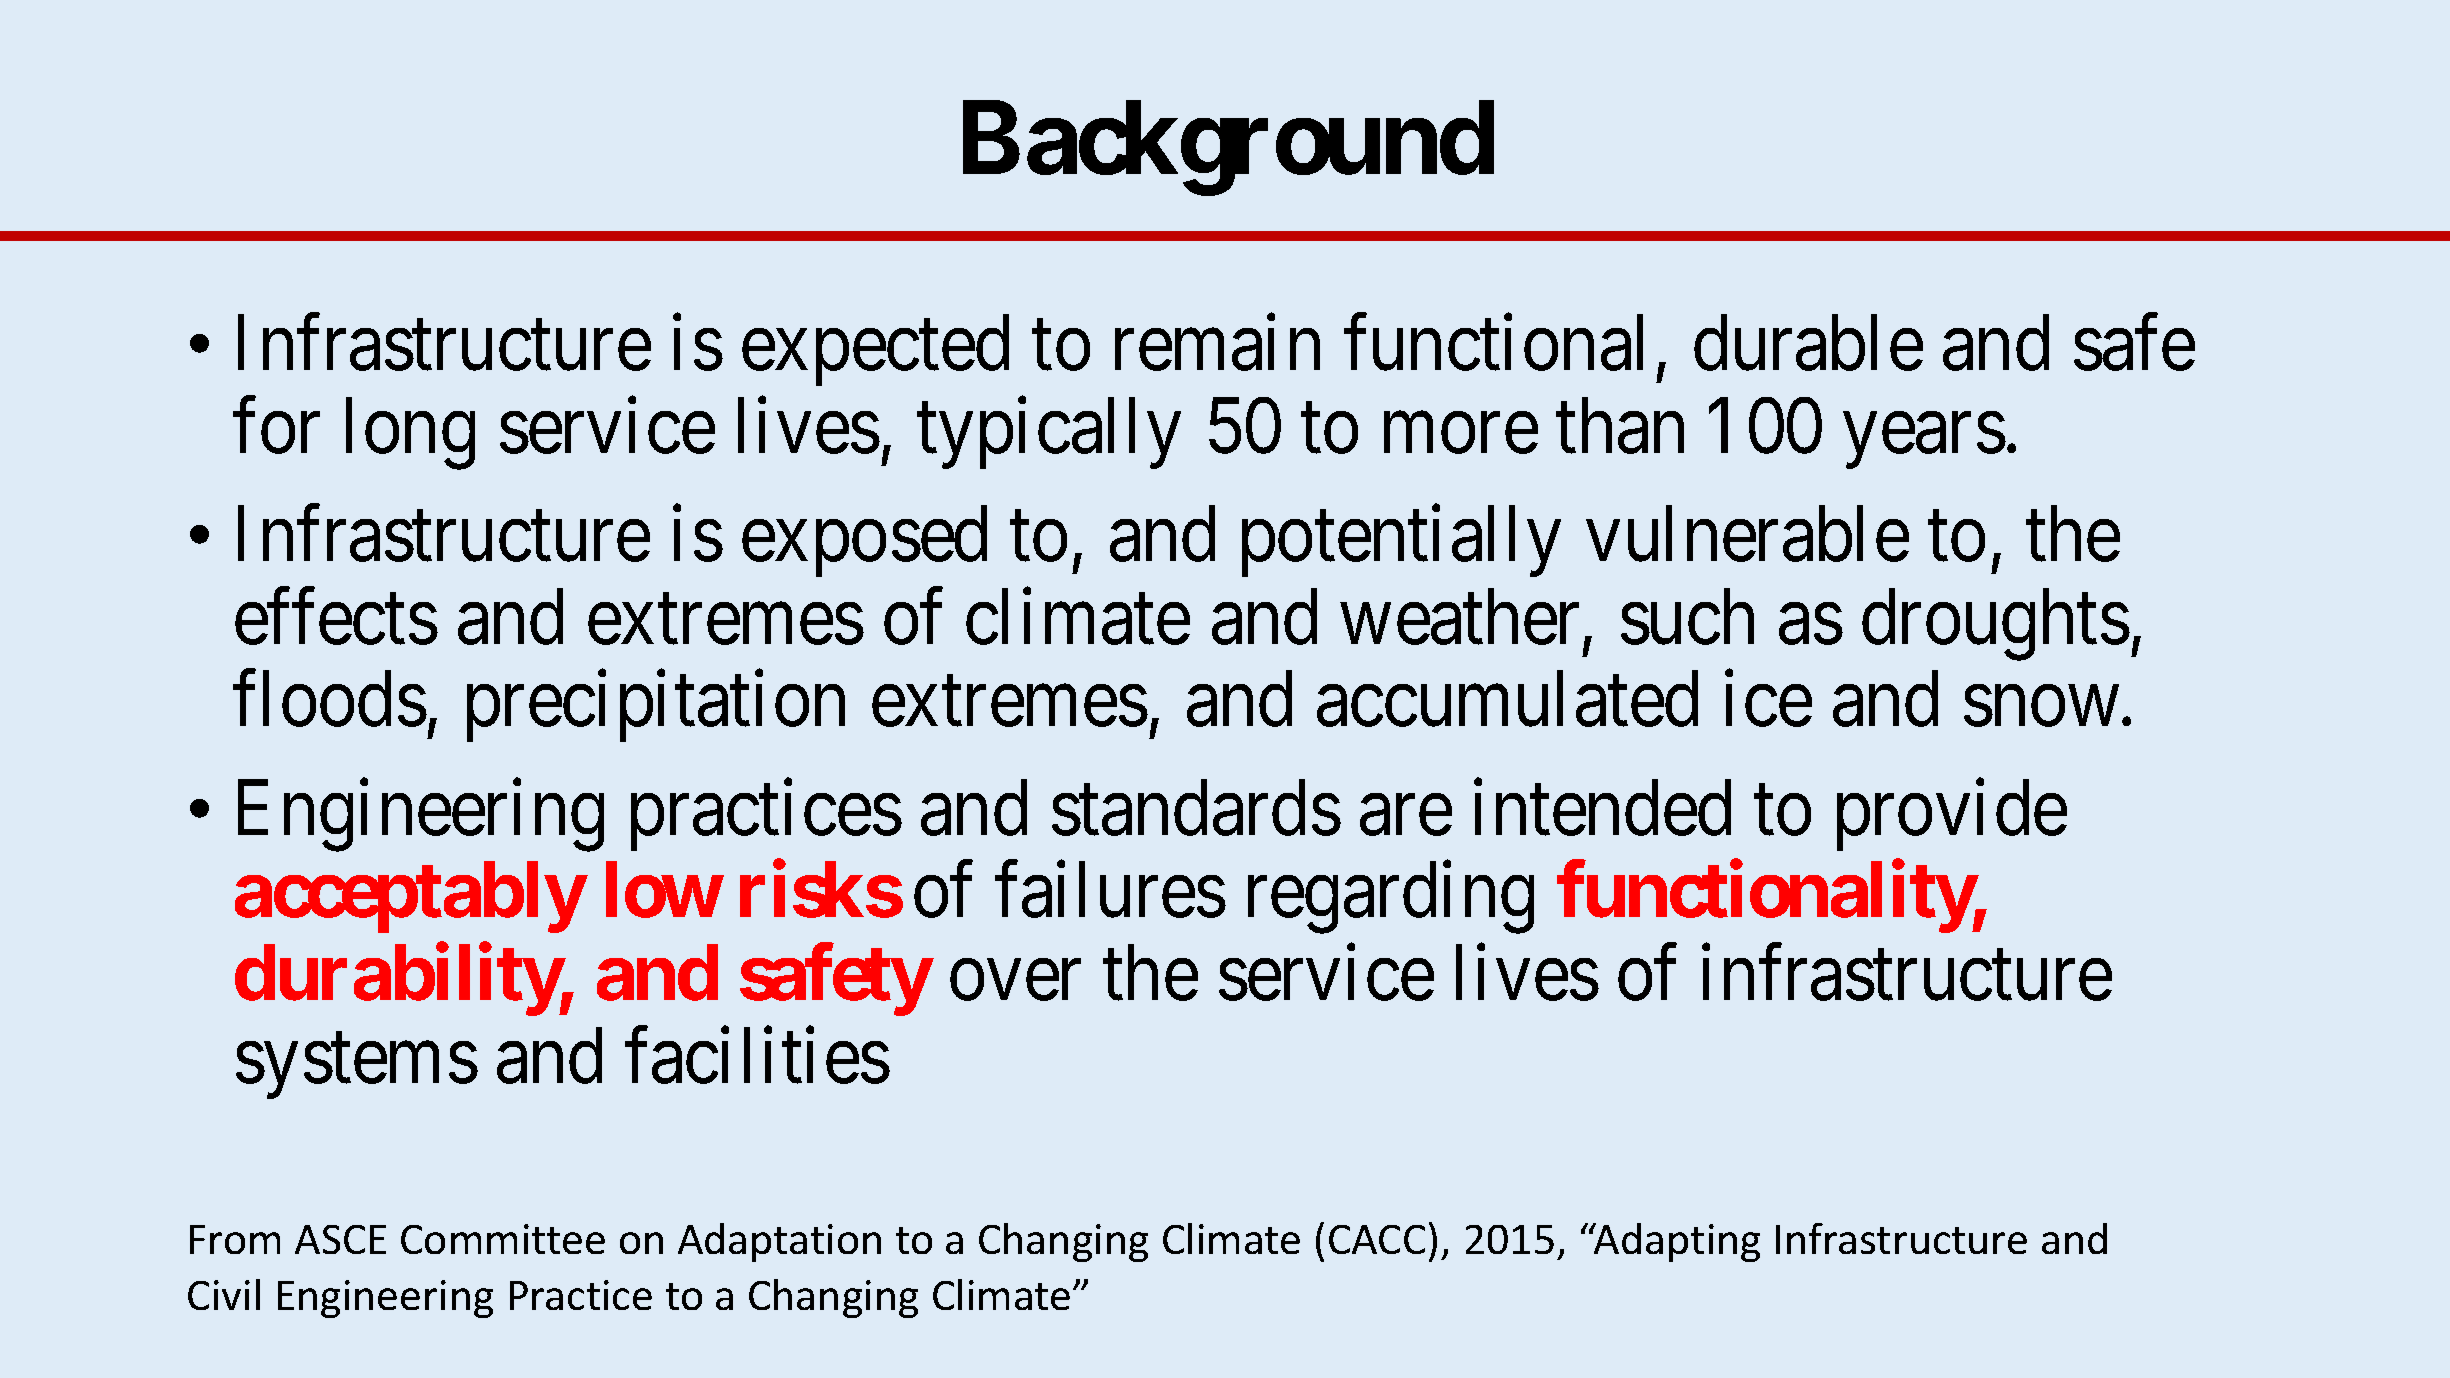 The image size is (2450, 1378). I want to click on intended, so click(1602, 808).
